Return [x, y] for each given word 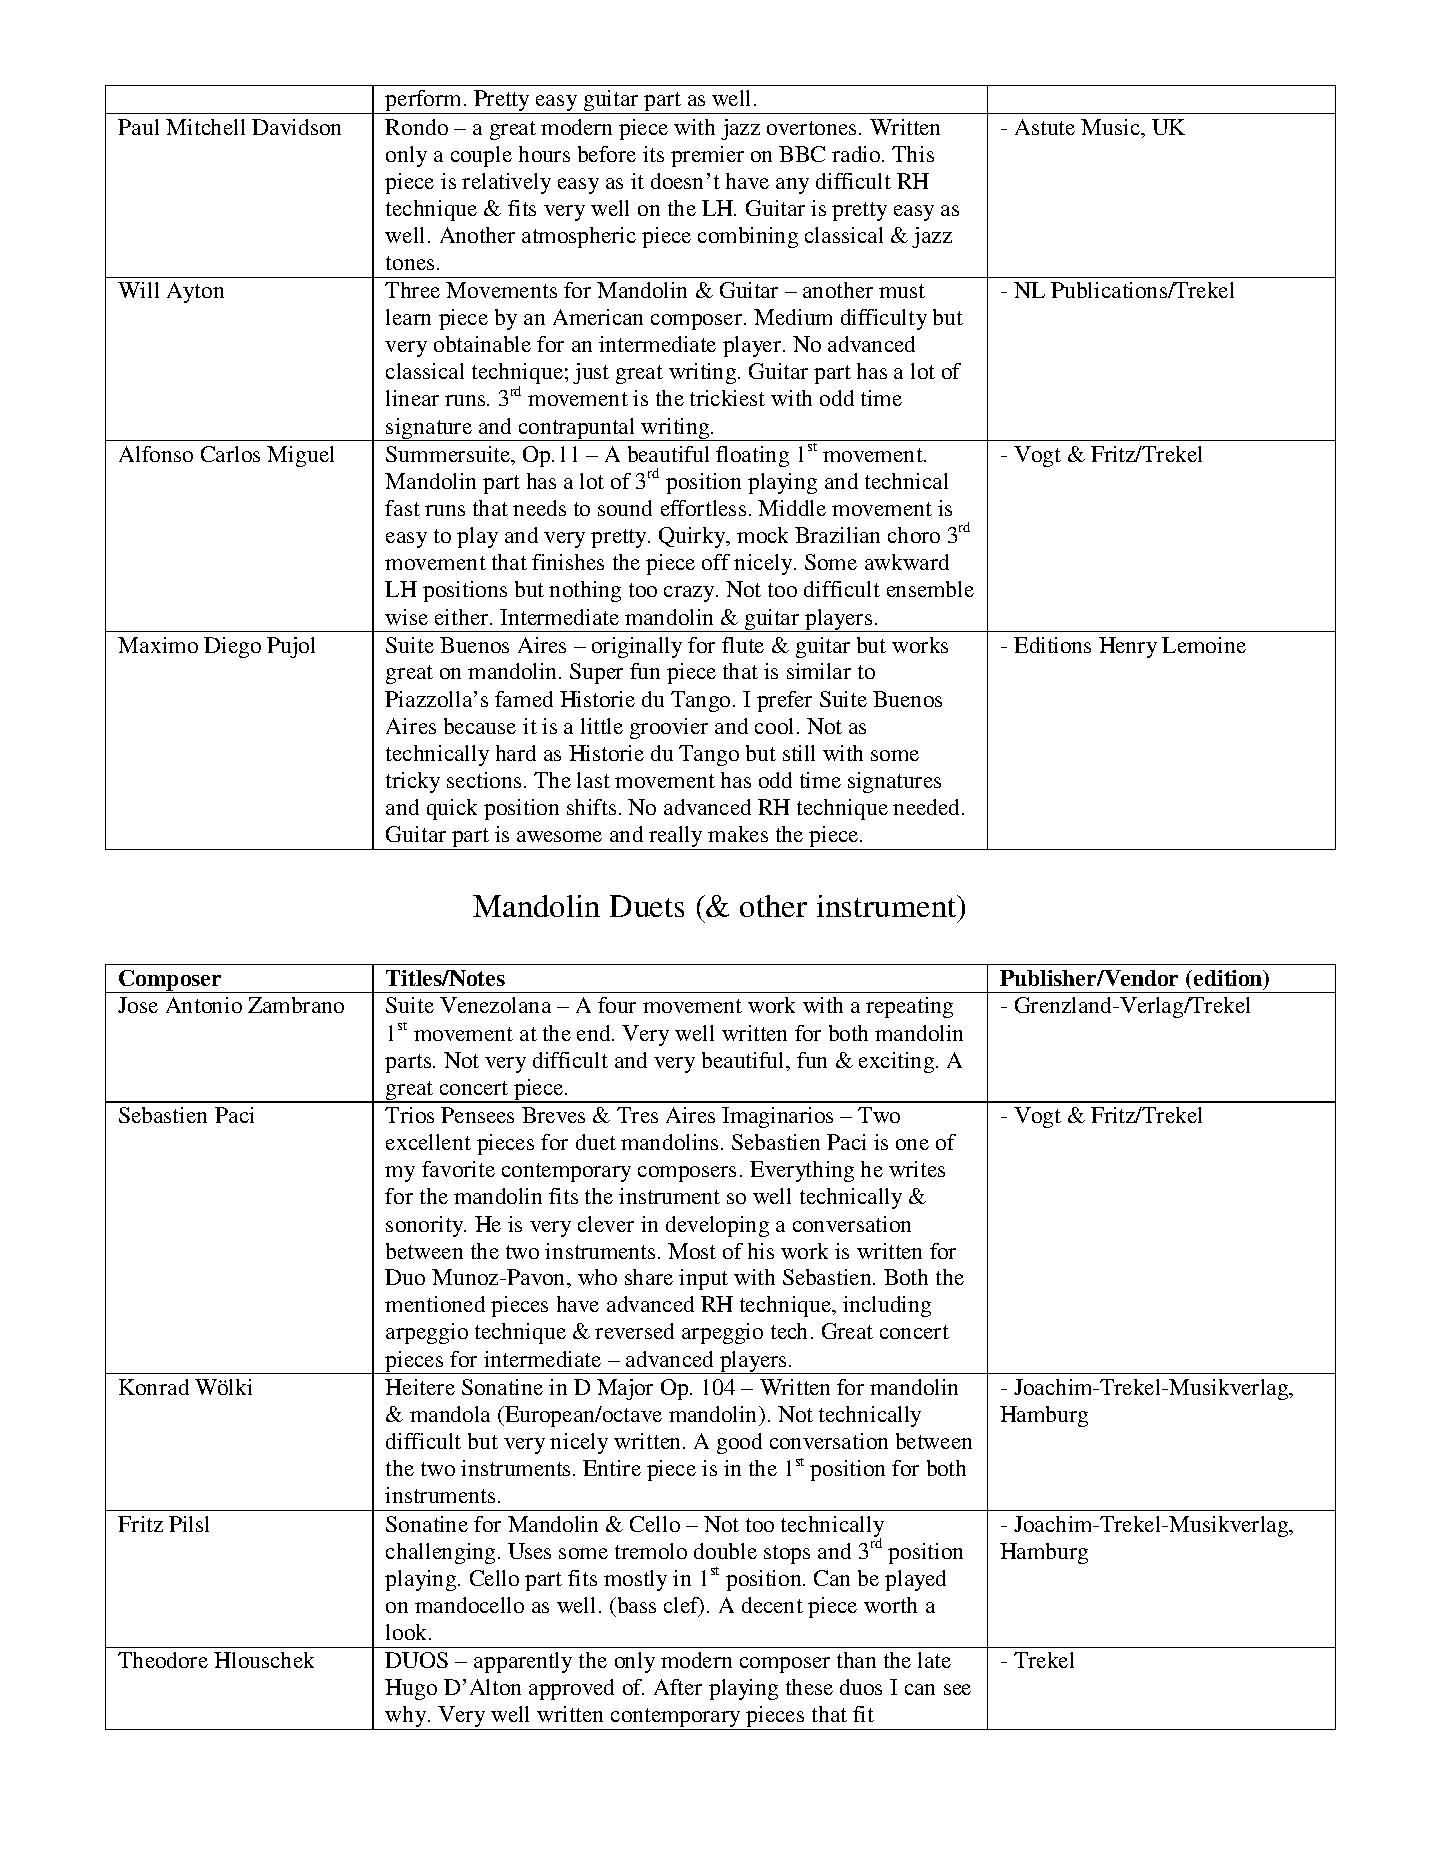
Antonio [204, 1005]
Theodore [163, 1660]
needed [928, 807]
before [607, 154]
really [676, 838]
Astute [1045, 127]
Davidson [296, 127]
